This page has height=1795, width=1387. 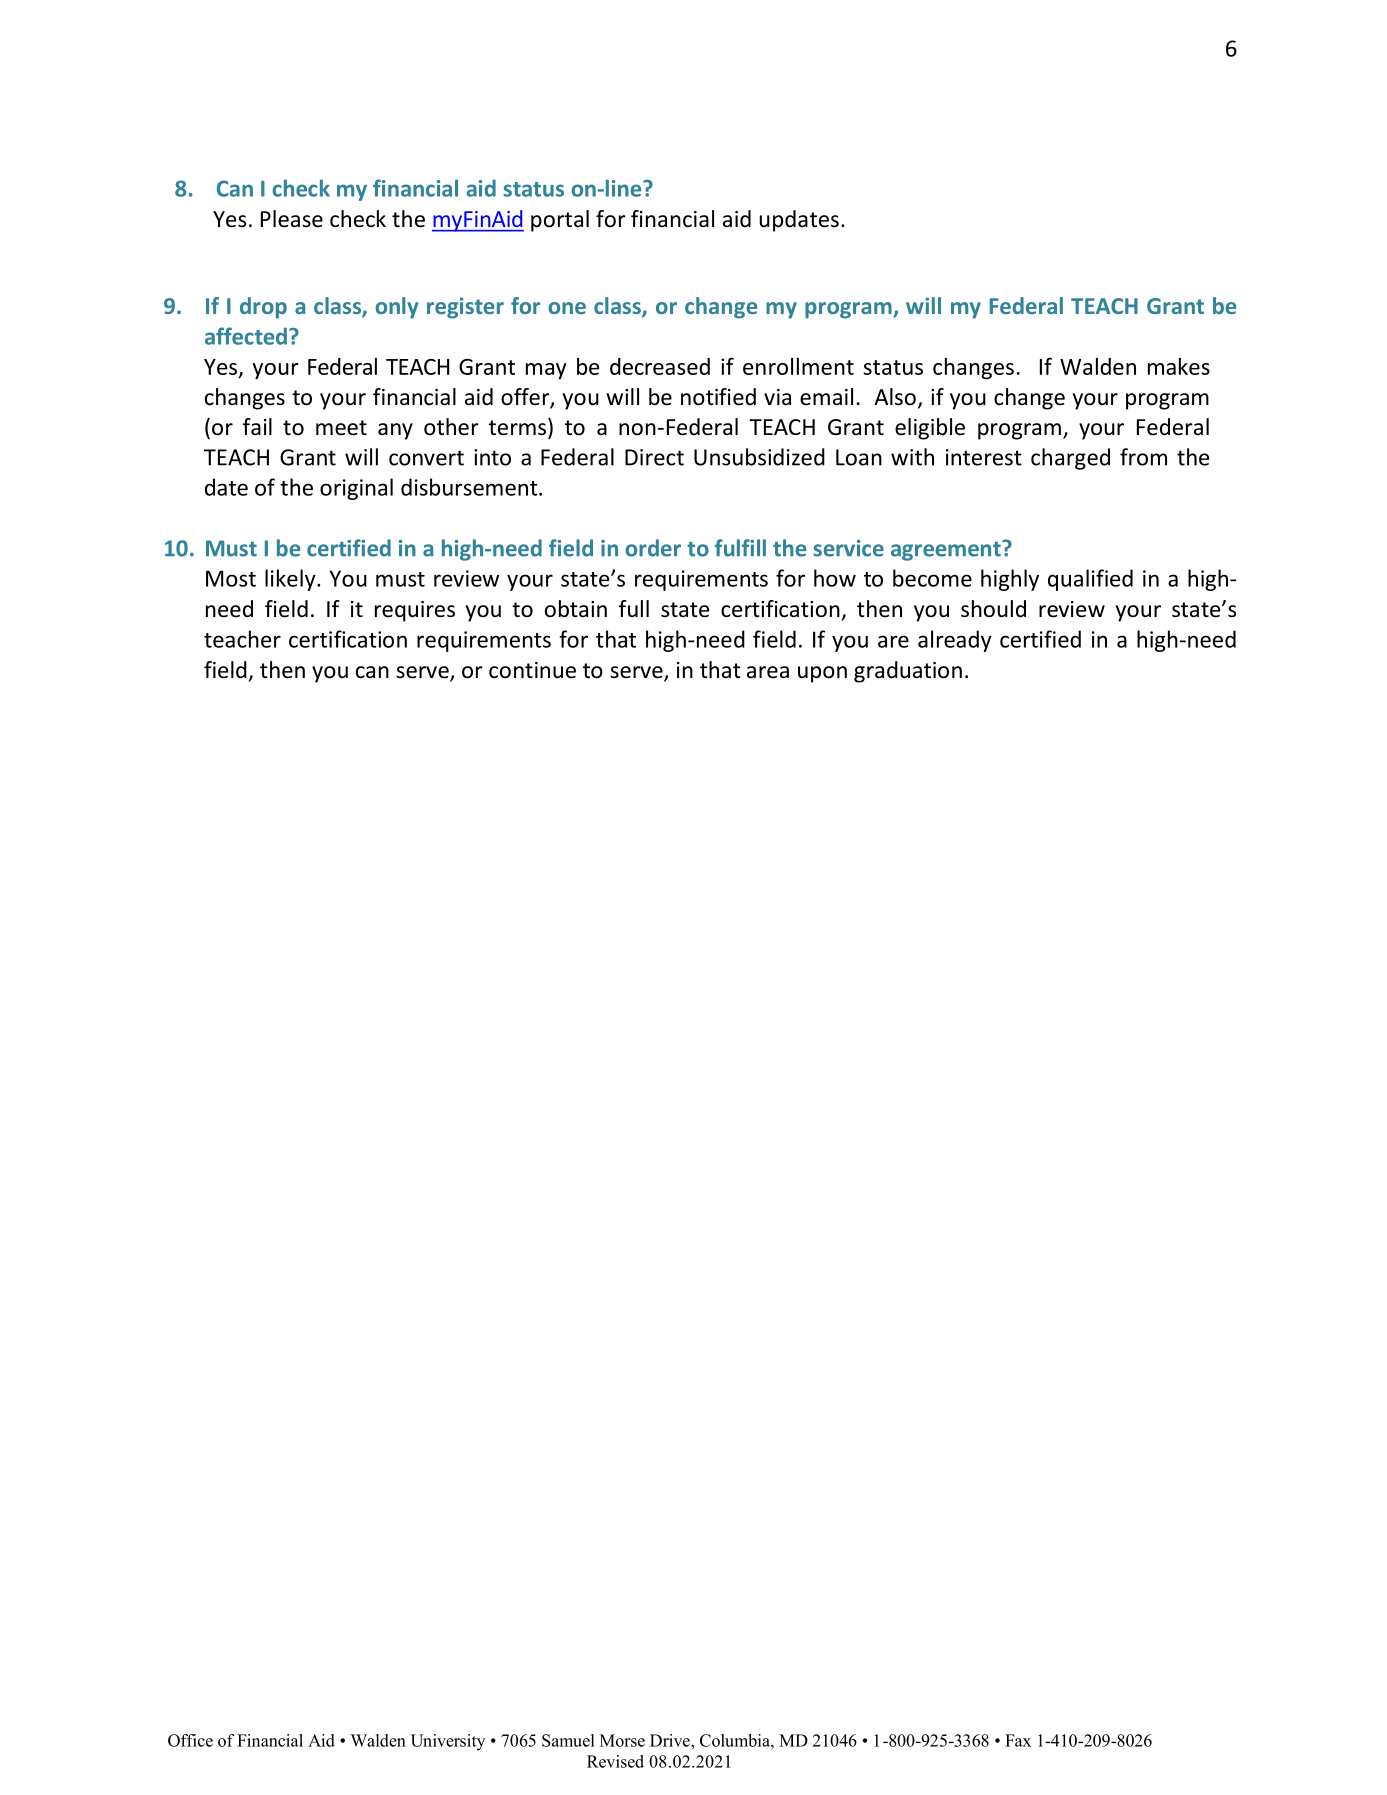 What do you see at coordinates (567, 308) in the page?
I see `one` at bounding box center [567, 308].
